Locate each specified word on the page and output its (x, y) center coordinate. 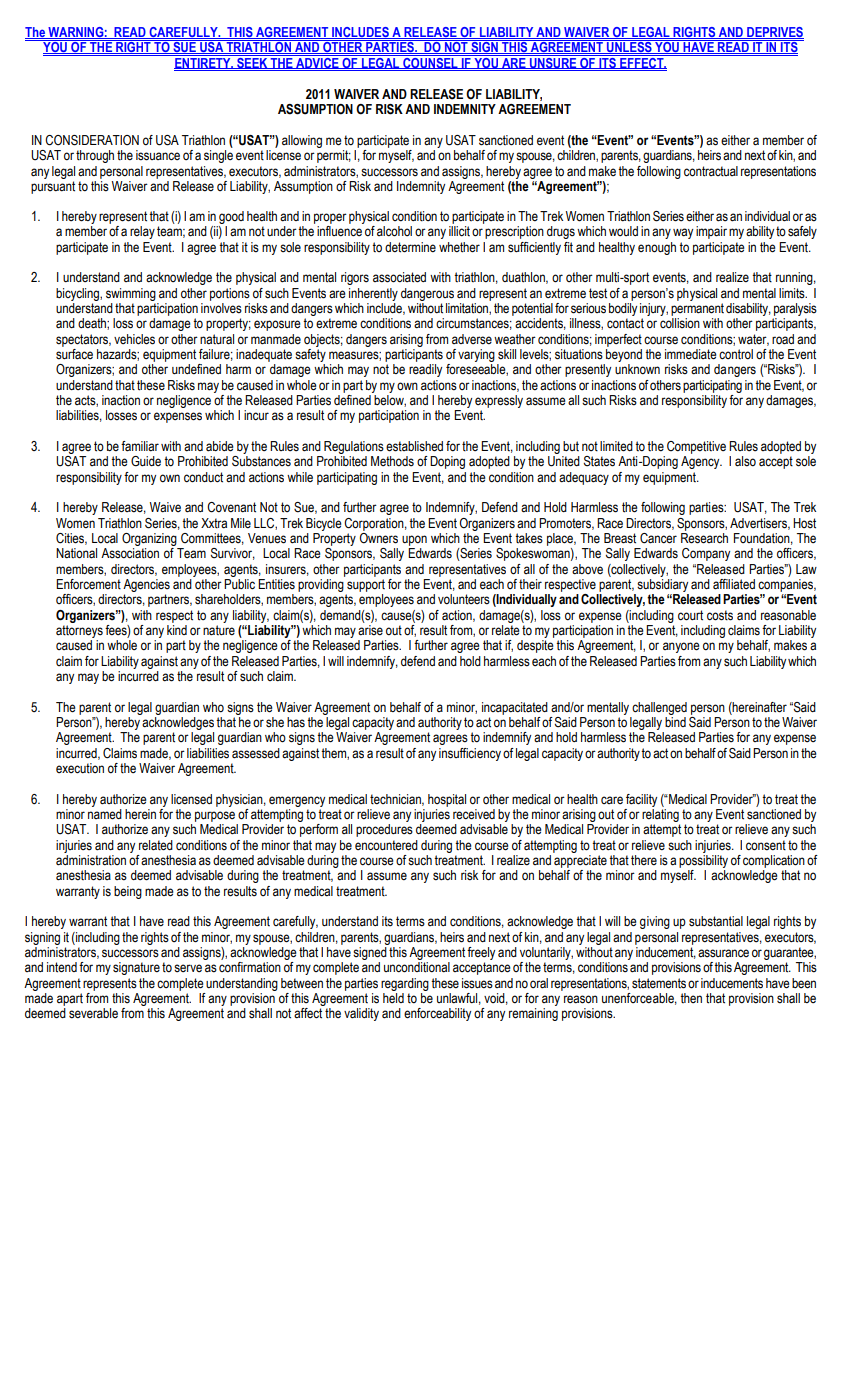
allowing (302, 141)
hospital (447, 800)
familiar (140, 446)
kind (177, 630)
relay (142, 232)
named (105, 814)
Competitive (696, 447)
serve (188, 968)
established (414, 446)
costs (720, 615)
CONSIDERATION (92, 140)
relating (660, 815)
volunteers (464, 599)
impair (711, 232)
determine (410, 247)
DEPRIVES (774, 33)
